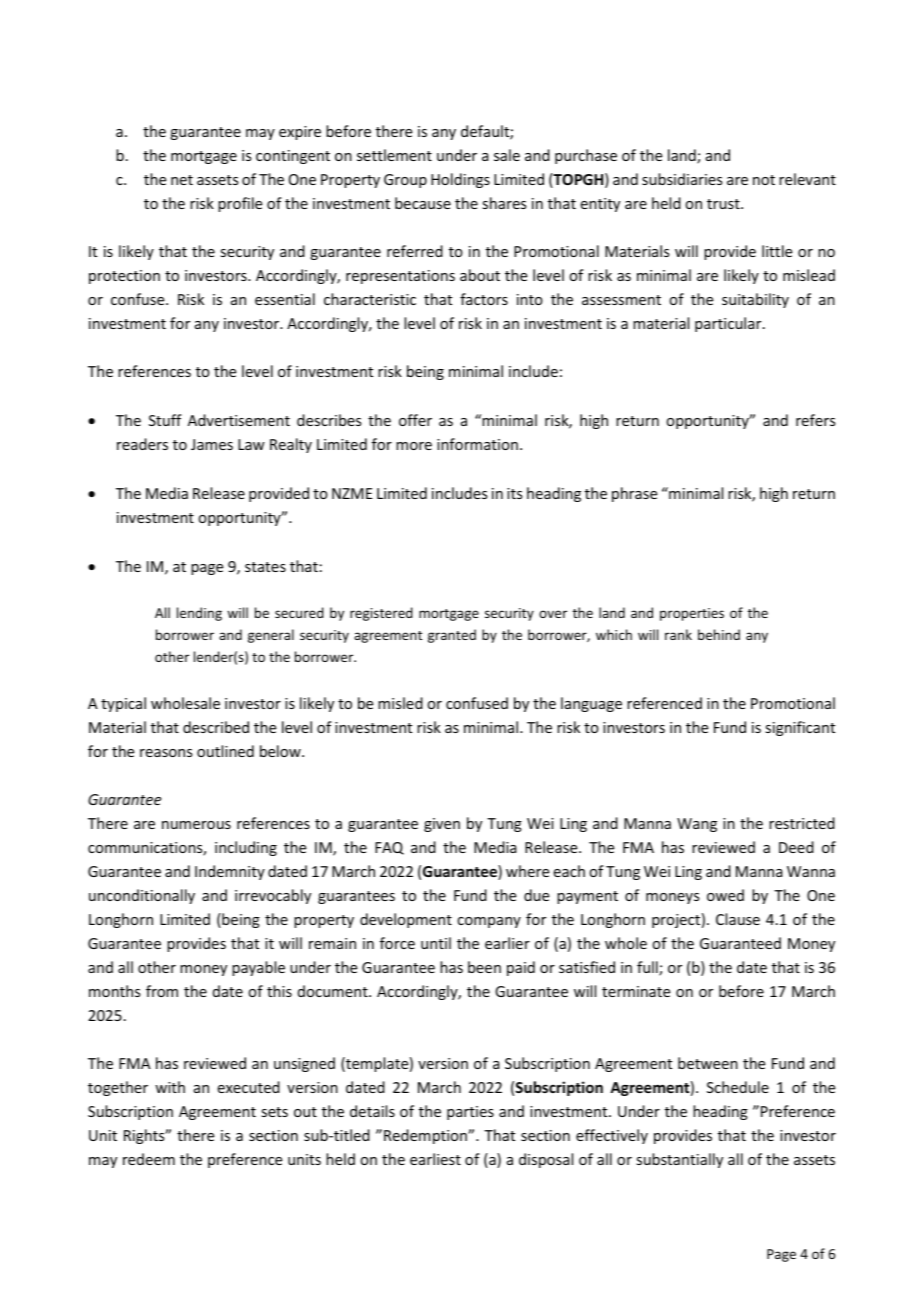  Describe the element at coordinates (165, 420) in the screenshot. I see `Stuff` at that location.
